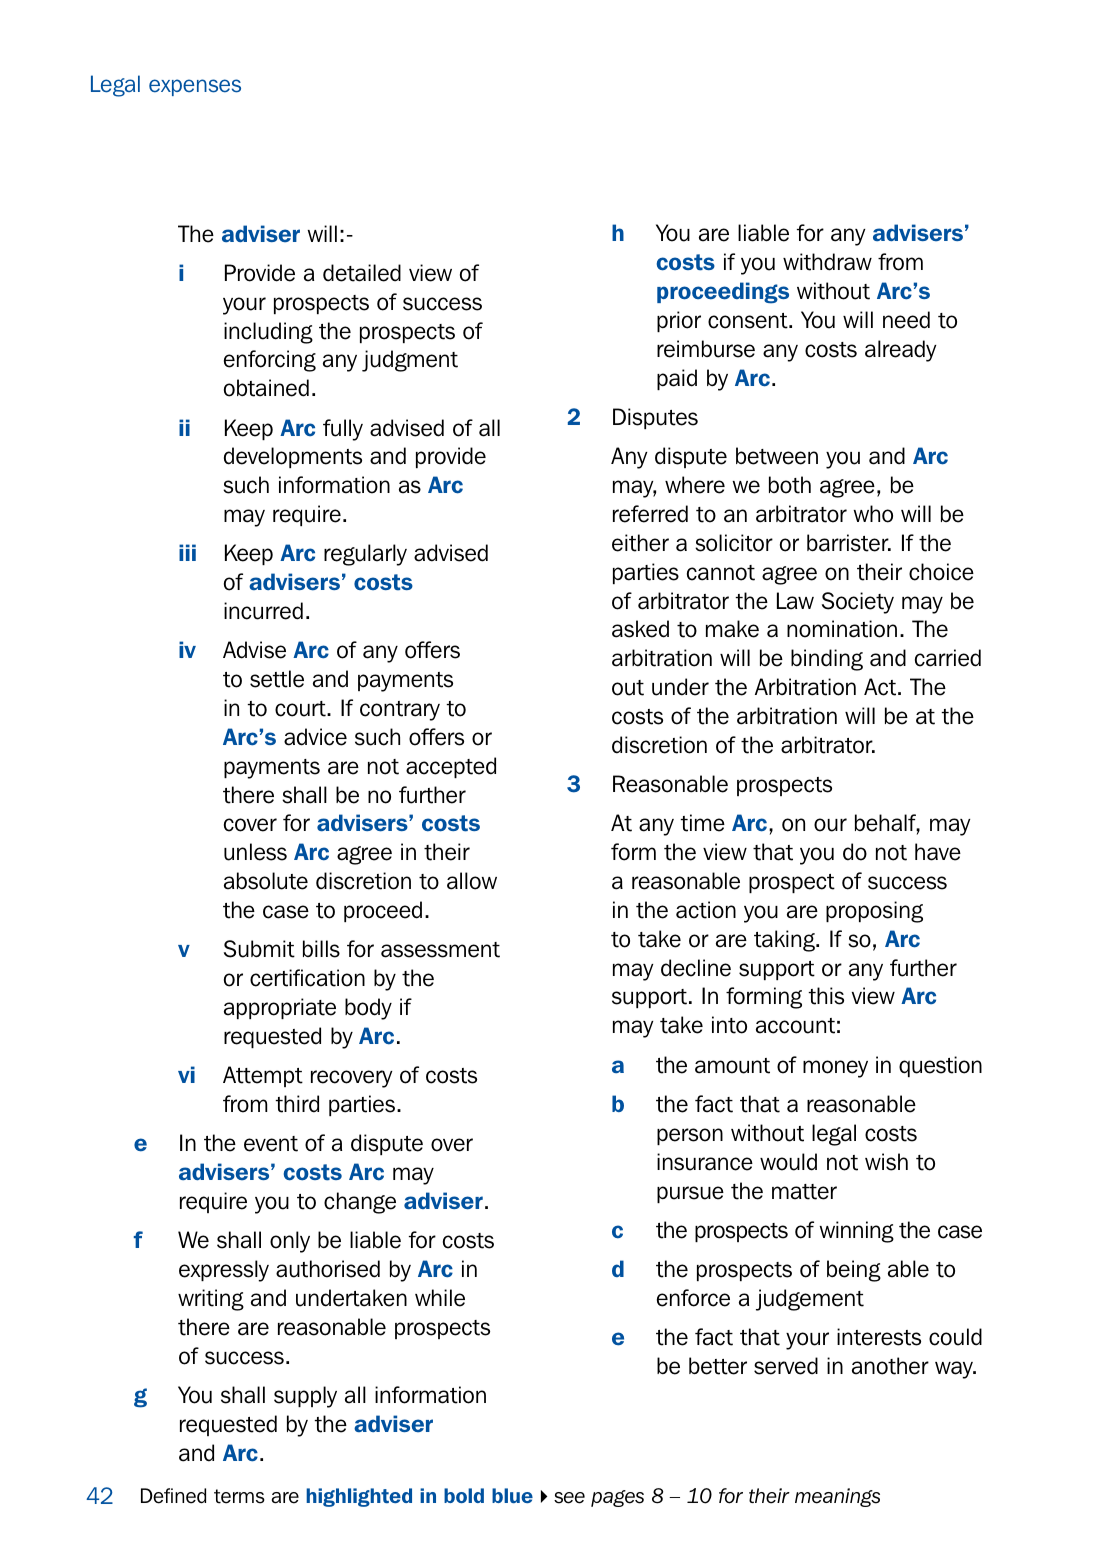  What do you see at coordinates (255, 852) in the image?
I see `unless` at bounding box center [255, 852].
